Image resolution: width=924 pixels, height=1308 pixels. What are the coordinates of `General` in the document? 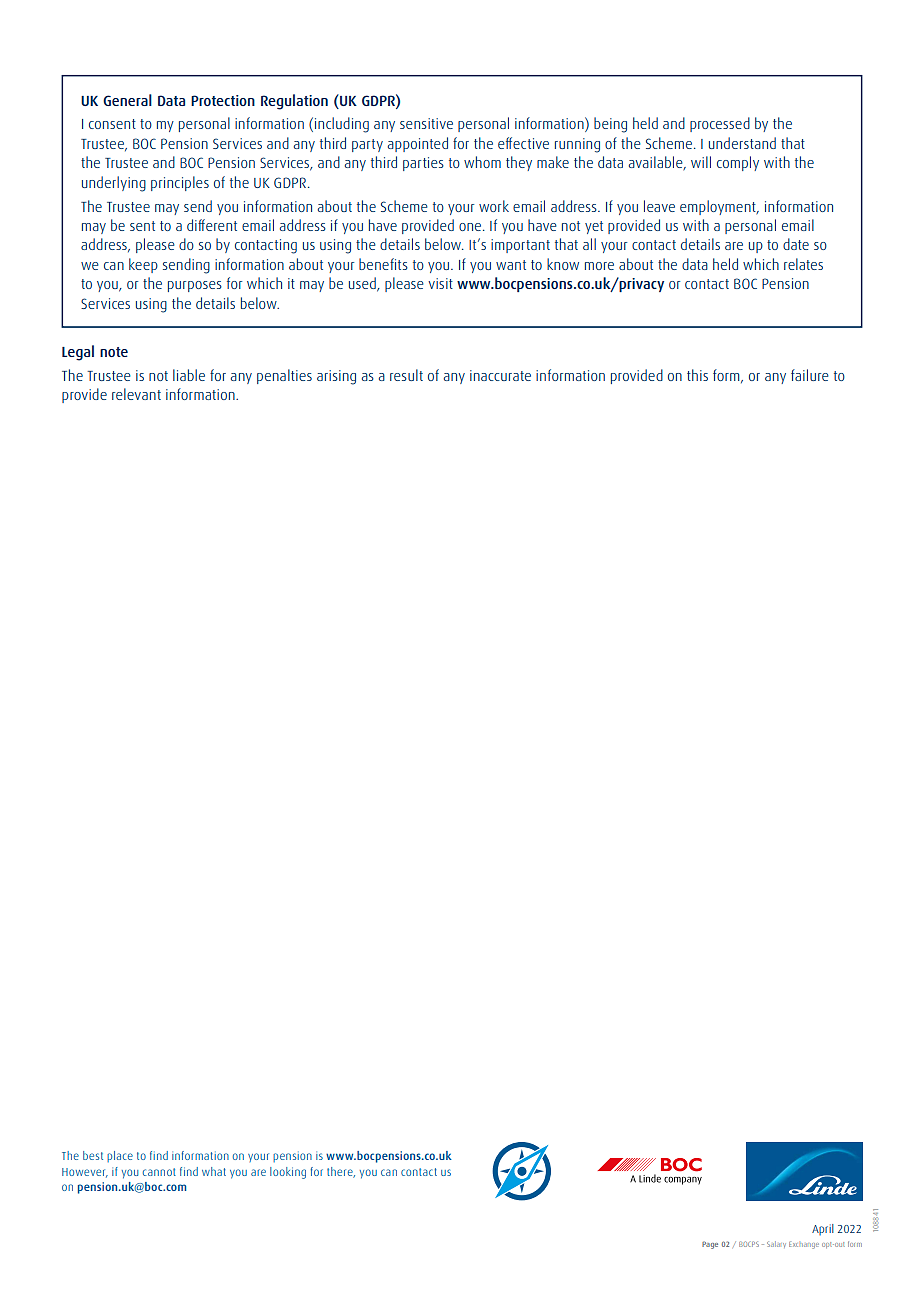 It's located at (127, 100).
